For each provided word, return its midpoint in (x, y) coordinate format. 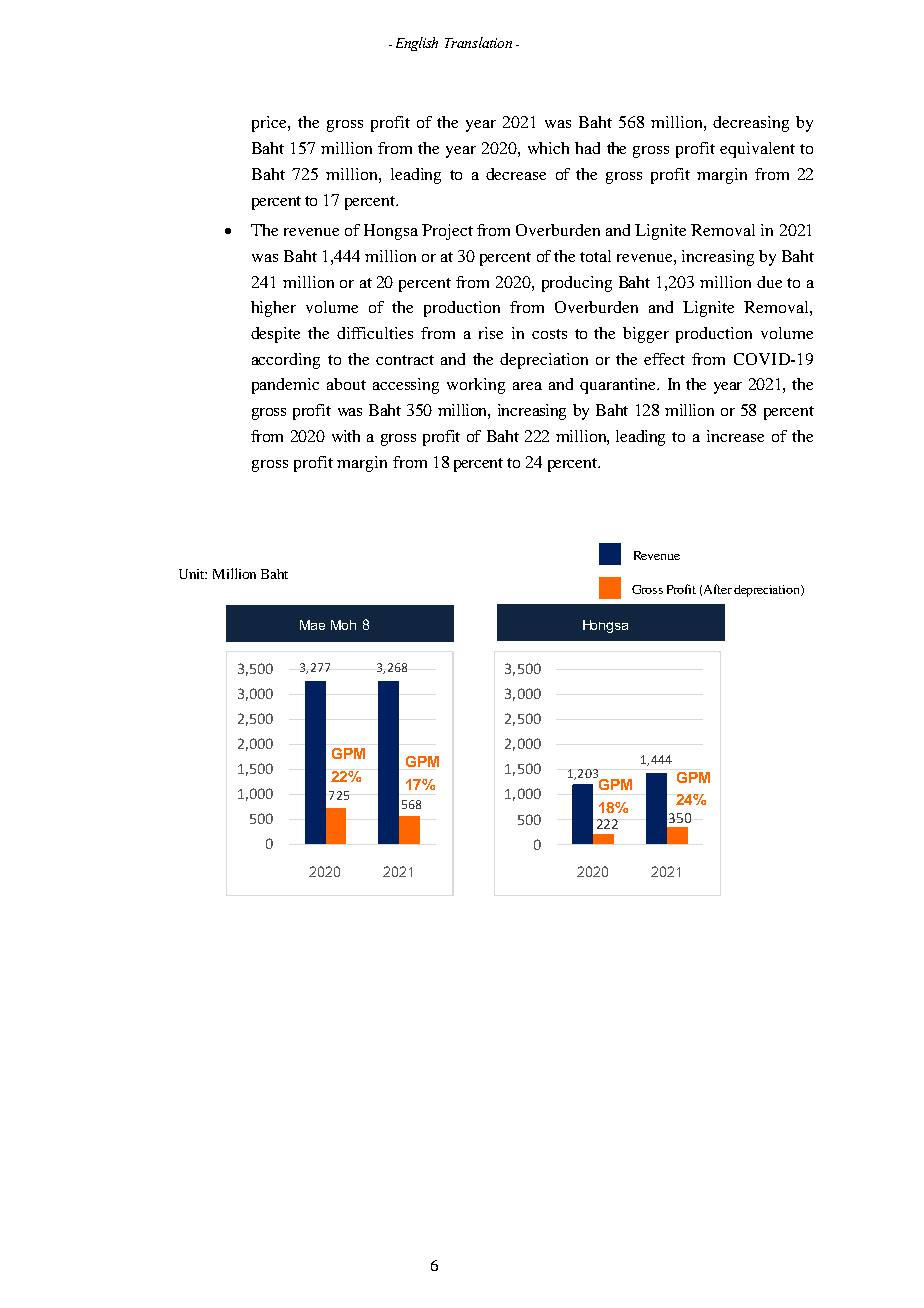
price (270, 124)
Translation (478, 42)
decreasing (751, 124)
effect (664, 359)
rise (491, 333)
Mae (312, 625)
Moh (343, 625)
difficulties (375, 333)
